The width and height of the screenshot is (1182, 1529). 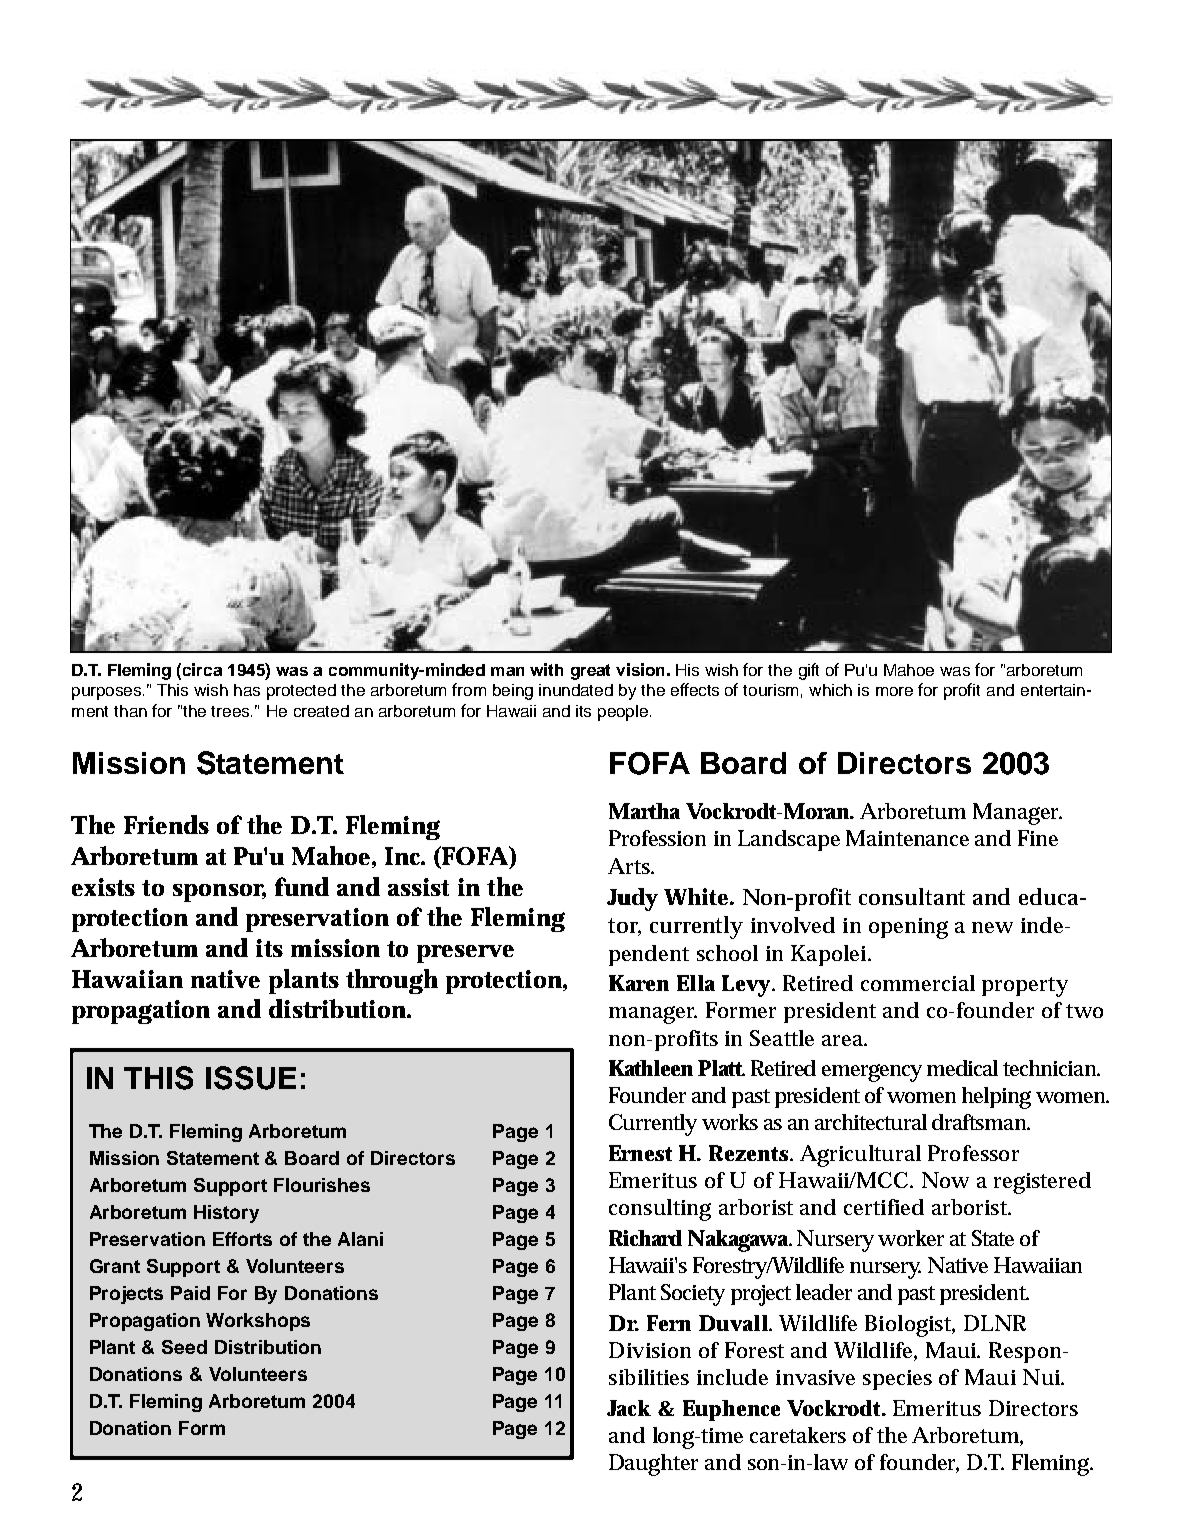 I want to click on Kathleen, so click(x=651, y=1068).
